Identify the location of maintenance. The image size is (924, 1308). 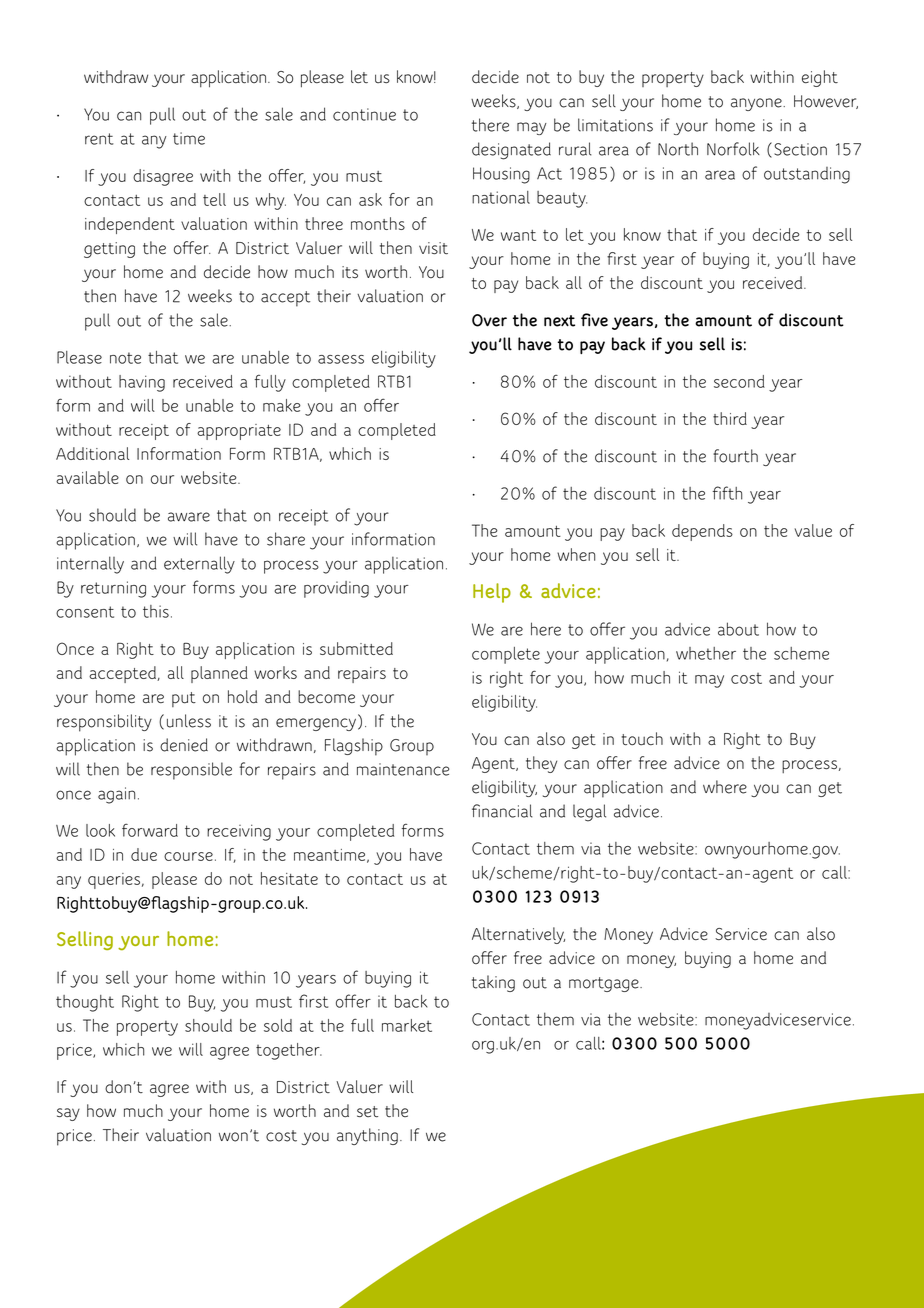
(403, 769).
